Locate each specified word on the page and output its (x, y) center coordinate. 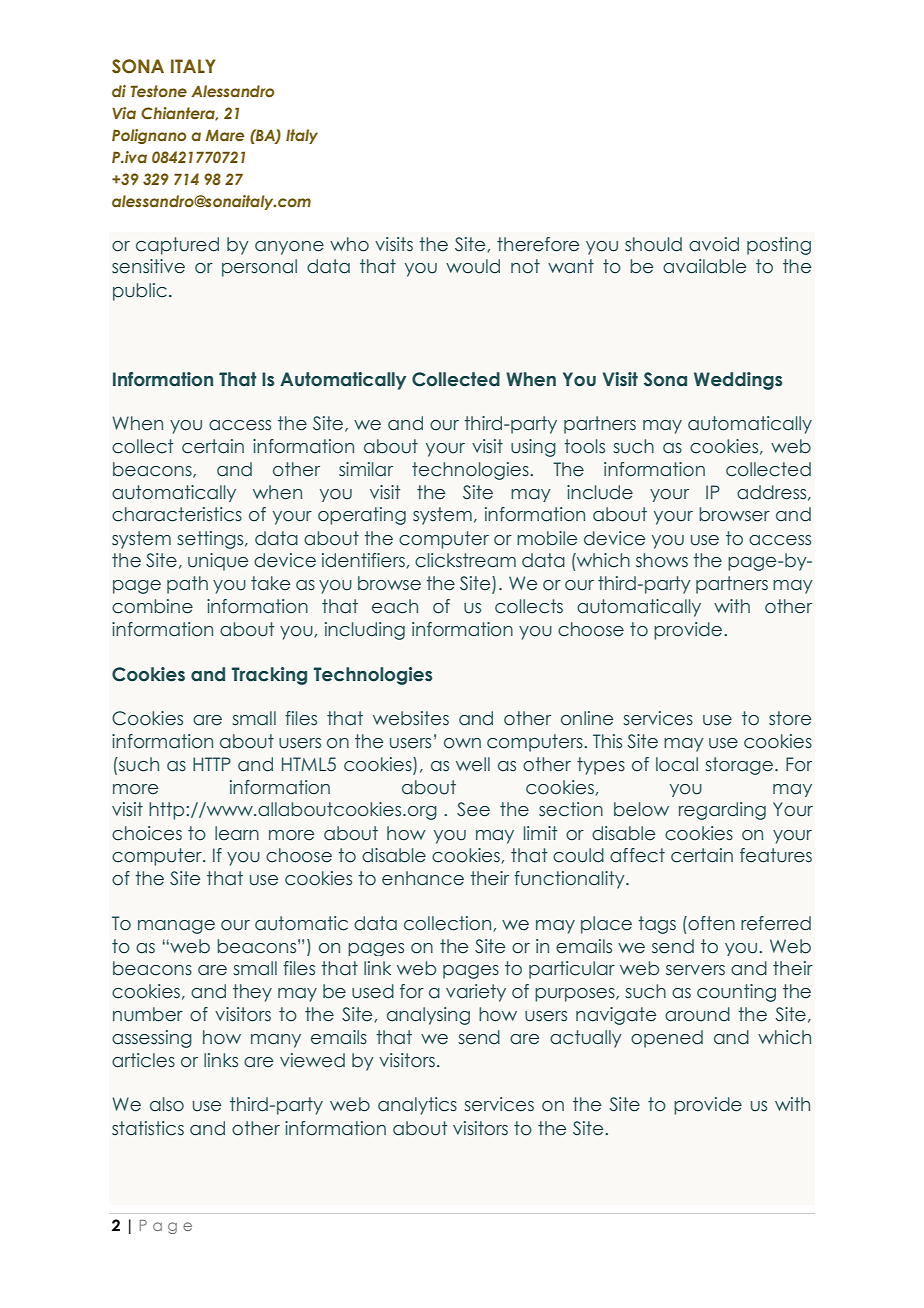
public (140, 292)
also (167, 1104)
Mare (225, 135)
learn (237, 833)
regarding (722, 811)
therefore (538, 244)
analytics (417, 1106)
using (533, 448)
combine (152, 606)
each (395, 606)
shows (662, 560)
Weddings (738, 381)
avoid (714, 244)
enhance (423, 878)
